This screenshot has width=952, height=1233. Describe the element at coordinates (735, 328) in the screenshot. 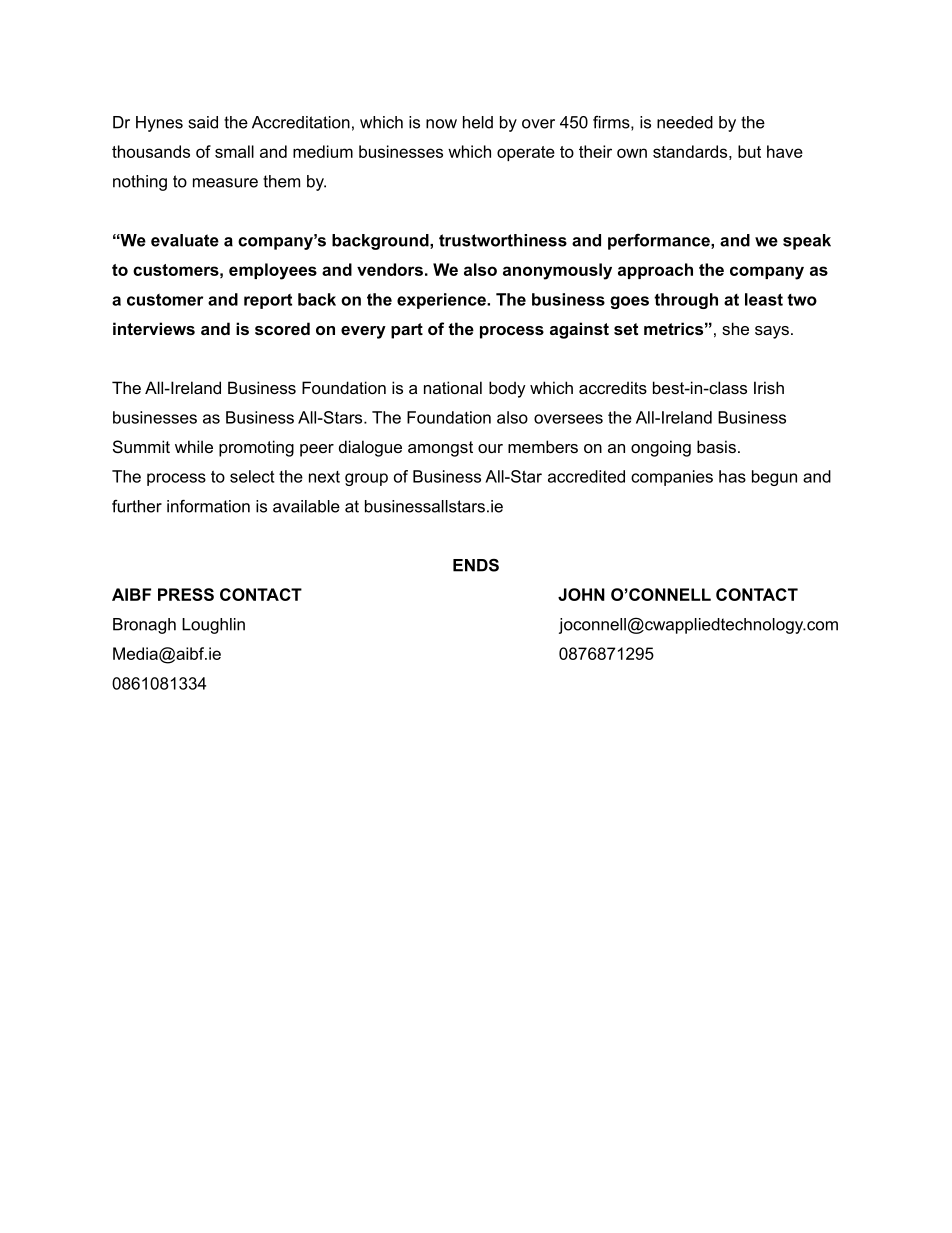

I see `she` at that location.
